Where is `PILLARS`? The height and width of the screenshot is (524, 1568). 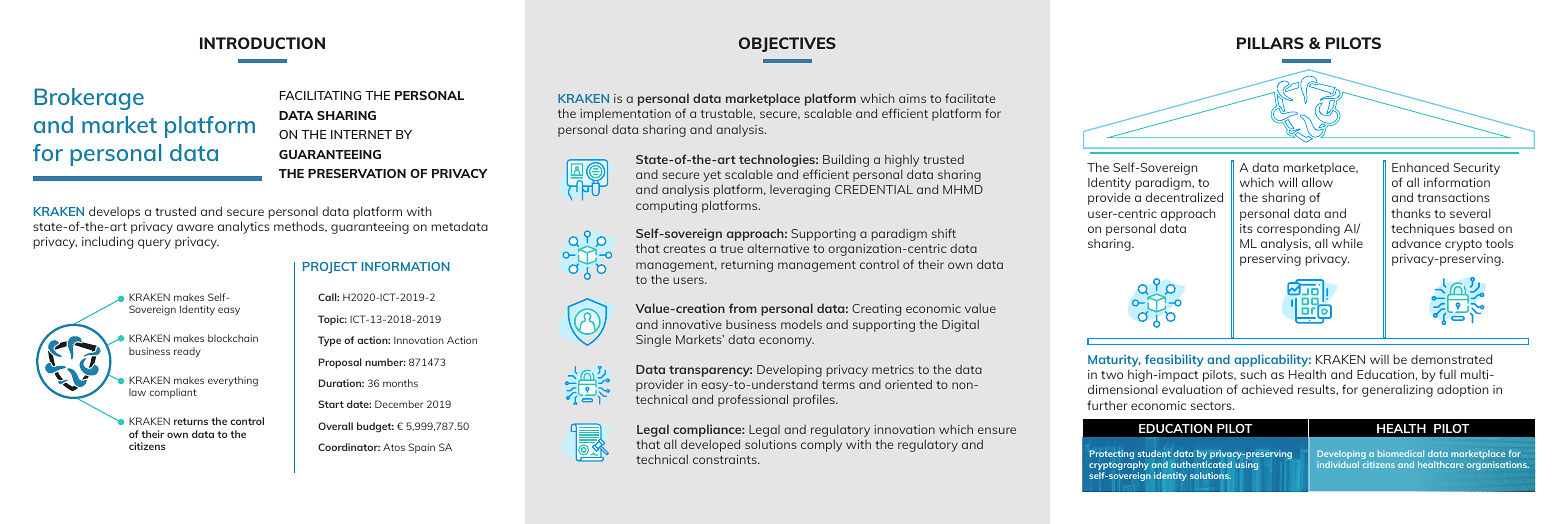
PILLARS is located at coordinates (1270, 43).
